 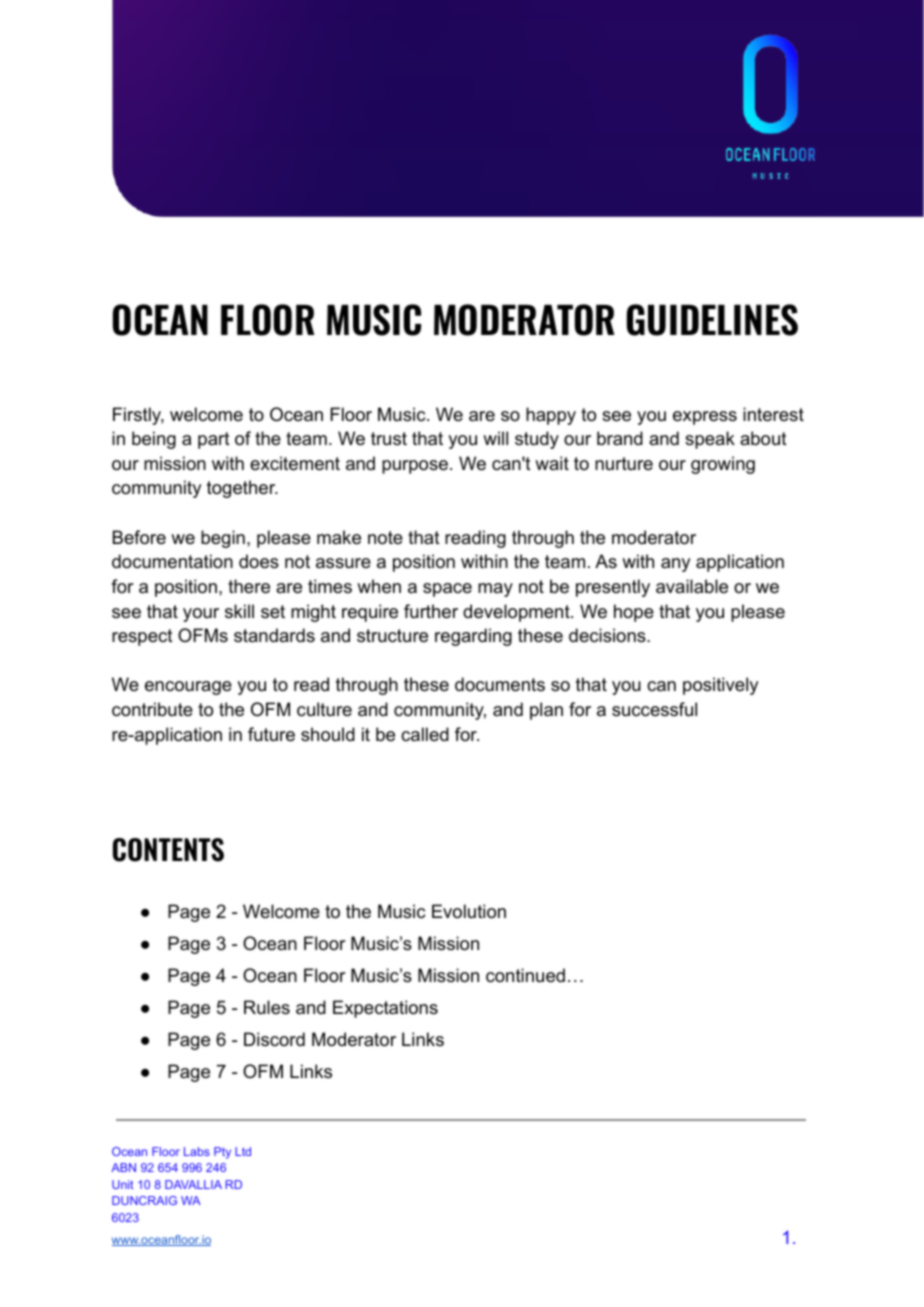 What do you see at coordinates (431, 611) in the image?
I see `further` at bounding box center [431, 611].
